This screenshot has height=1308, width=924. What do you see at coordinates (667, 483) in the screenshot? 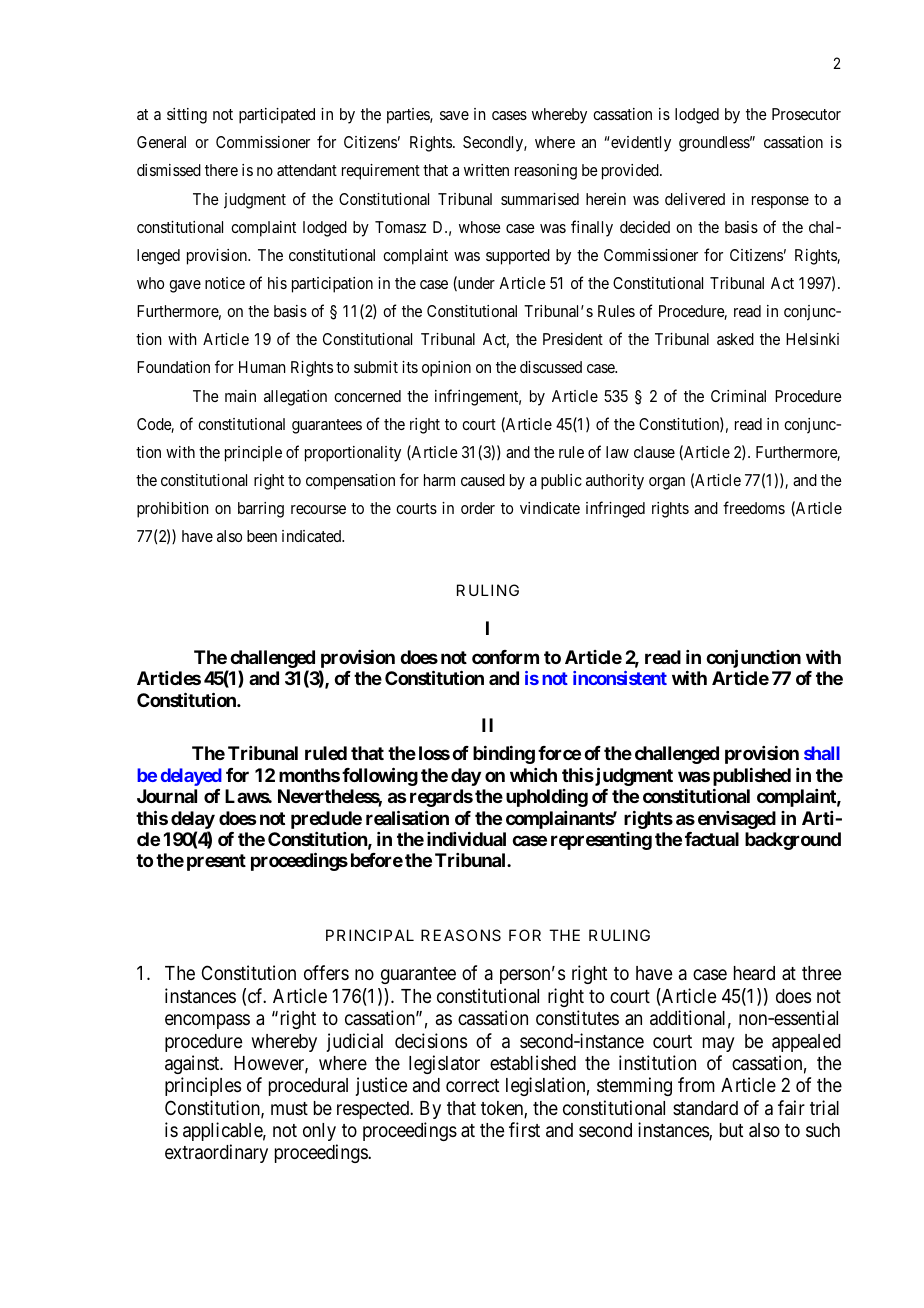
I see `organ` at bounding box center [667, 483].
